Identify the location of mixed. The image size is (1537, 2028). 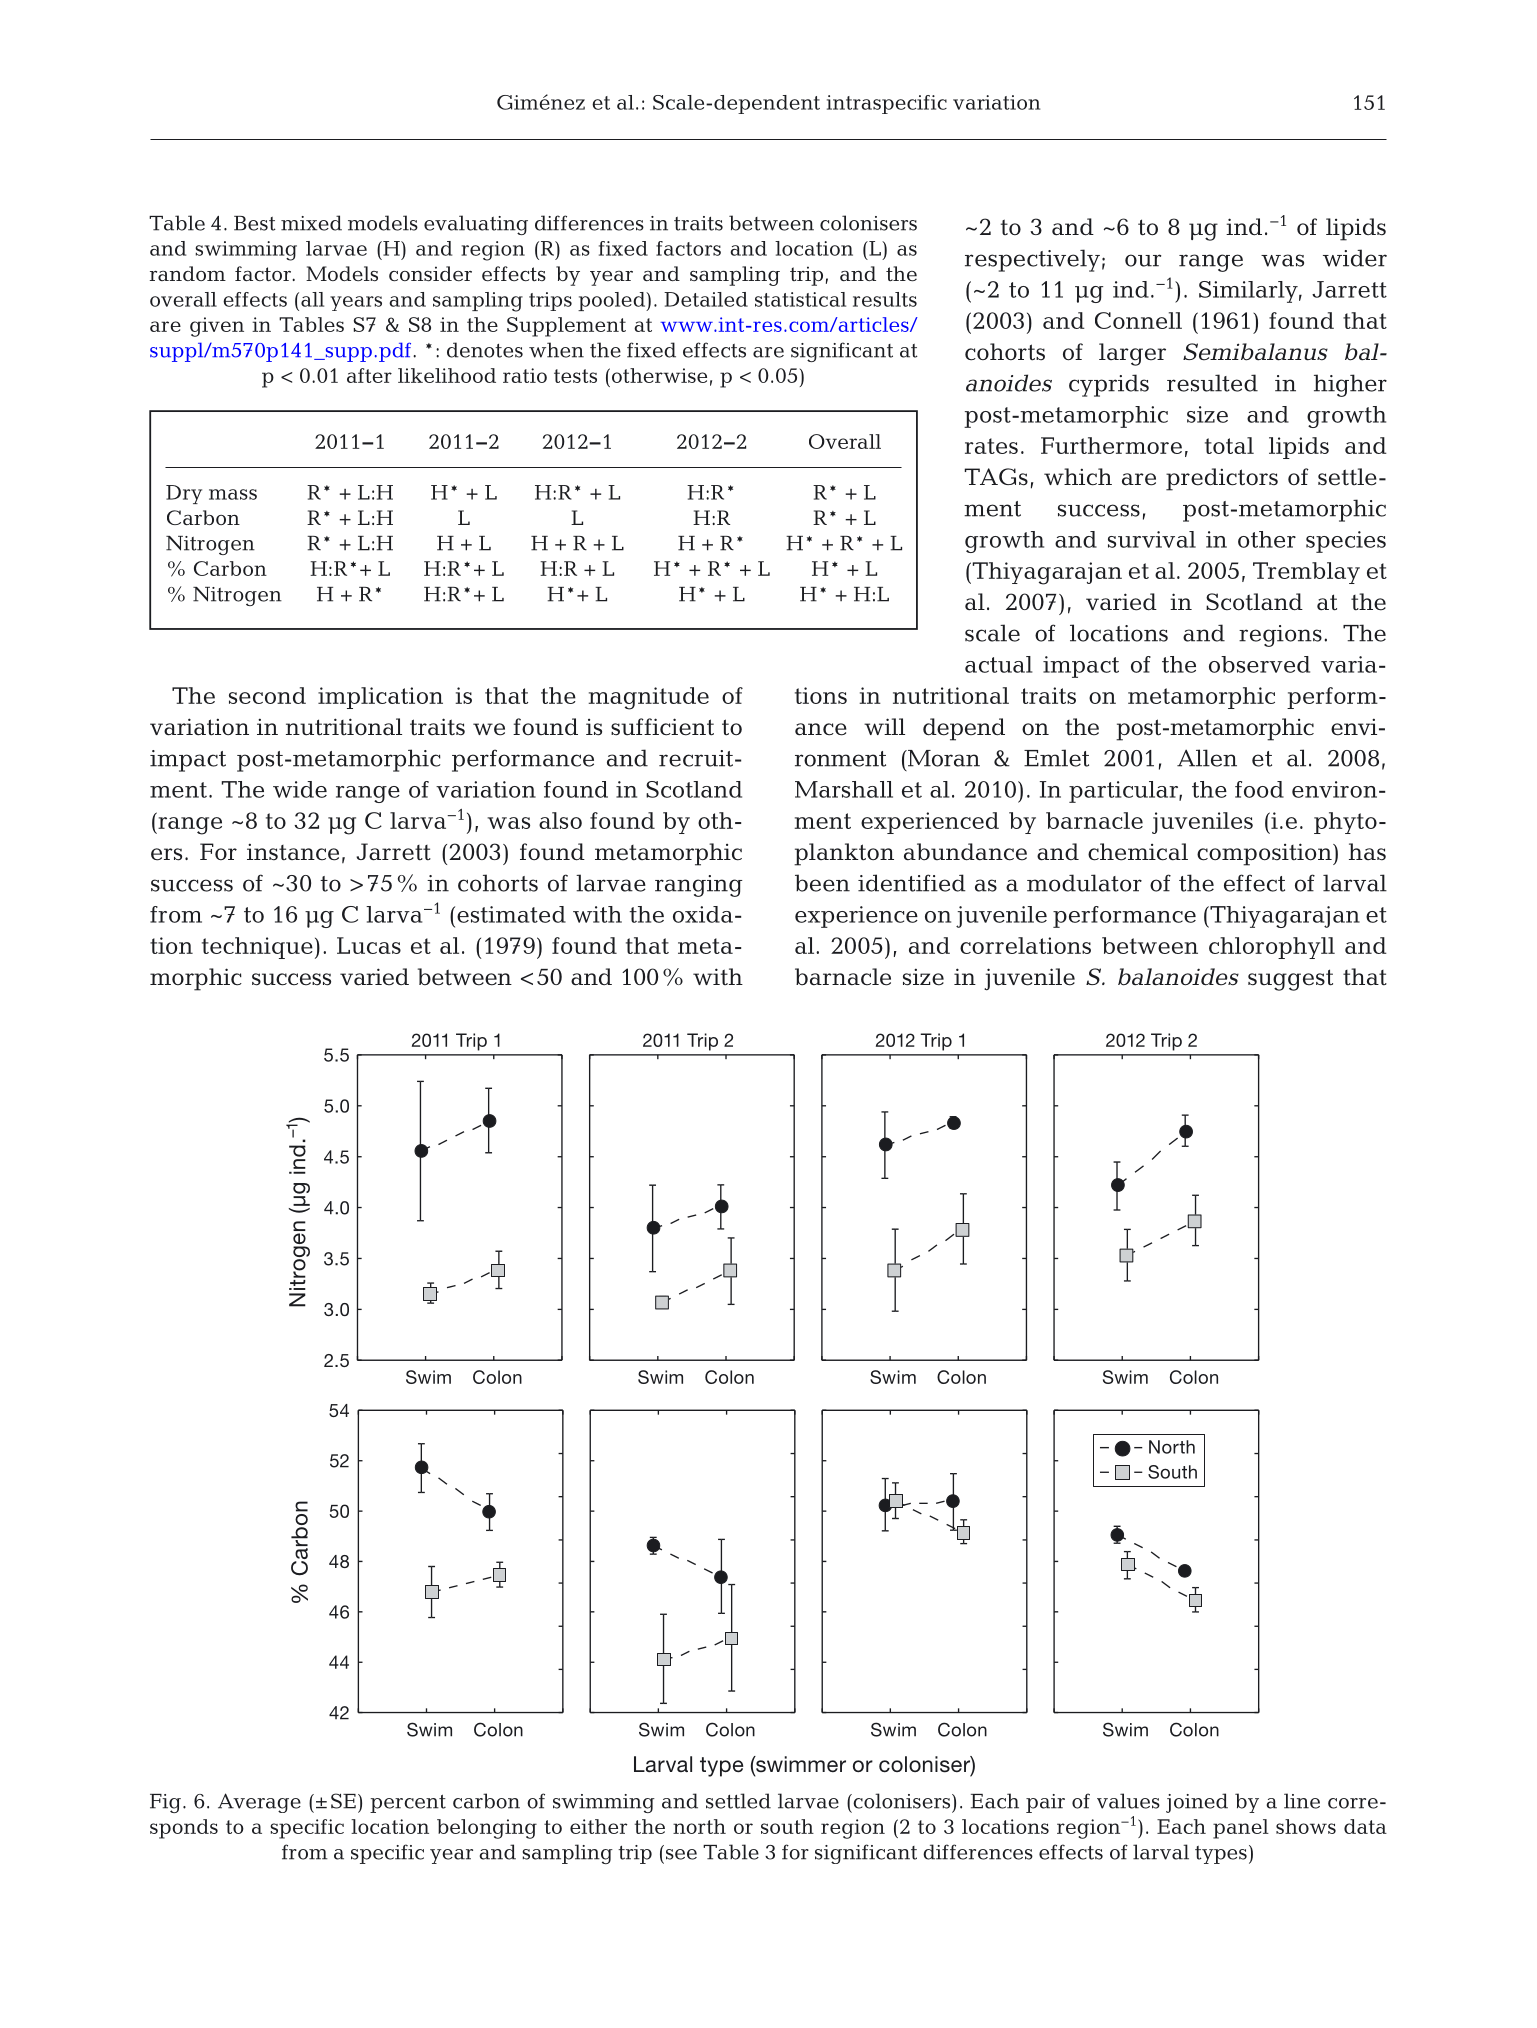
(311, 223).
